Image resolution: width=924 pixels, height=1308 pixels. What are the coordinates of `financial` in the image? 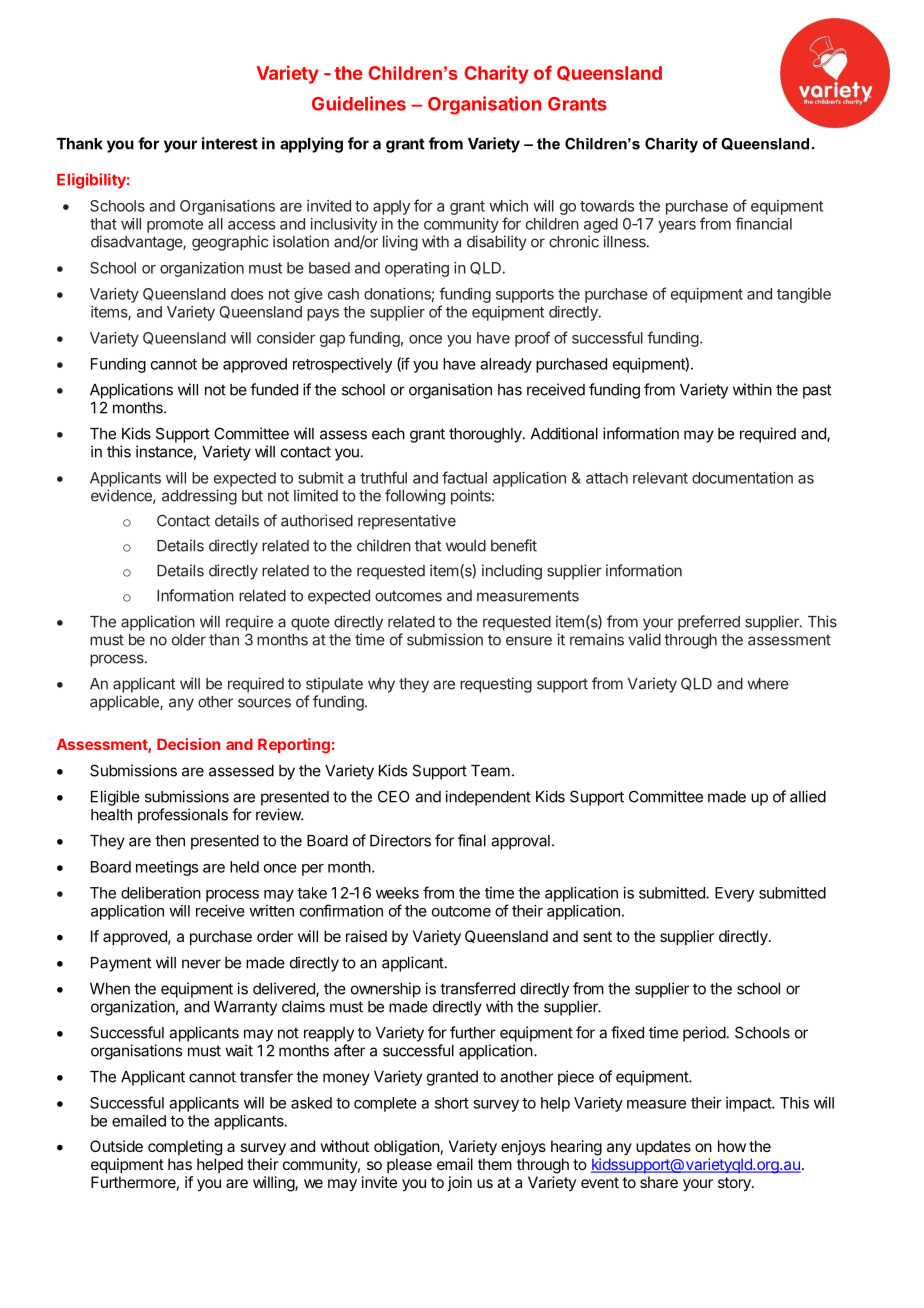 It's located at (763, 223).
